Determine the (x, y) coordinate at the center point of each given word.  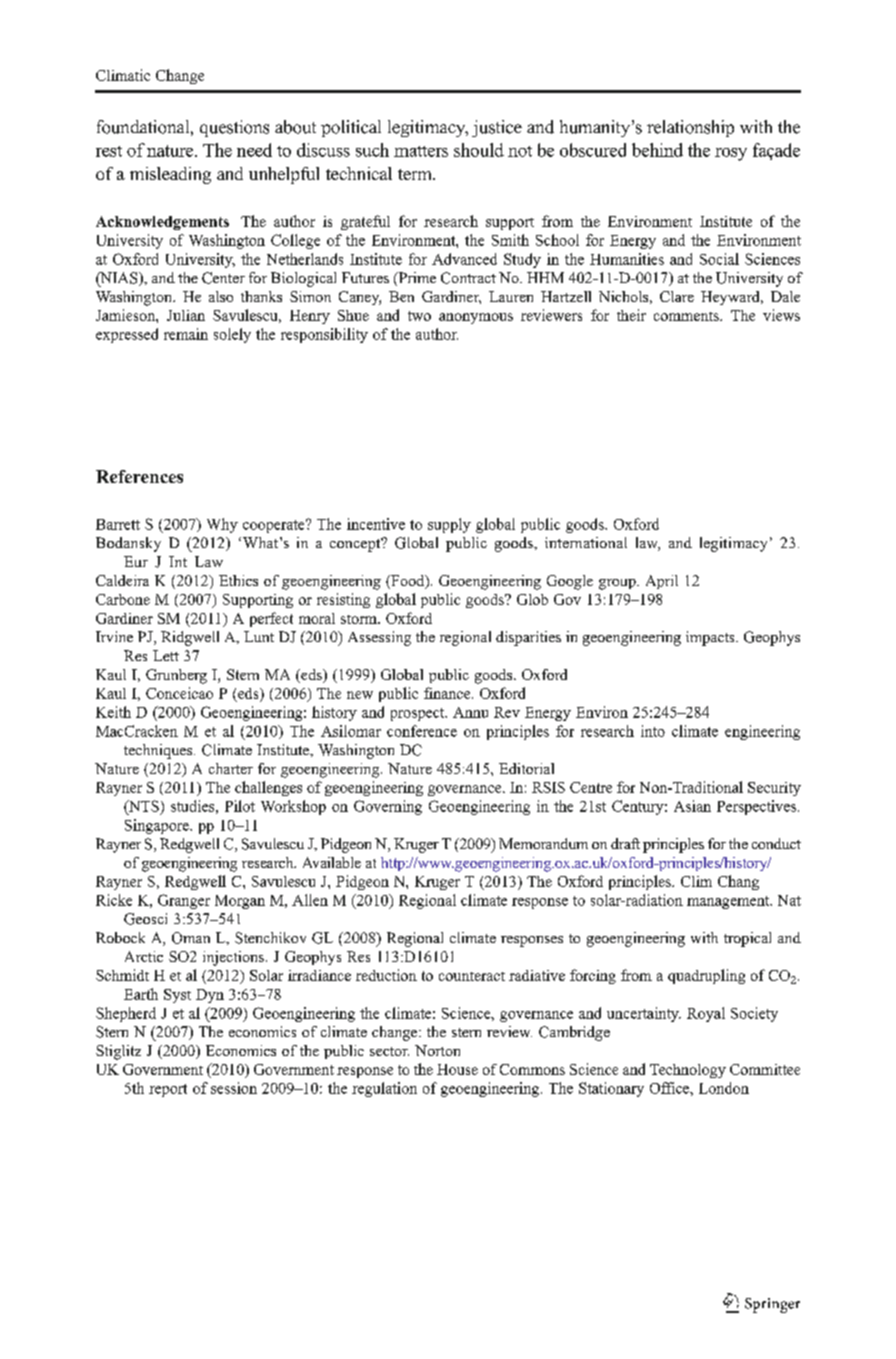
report (168, 1090)
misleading (170, 175)
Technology (688, 1071)
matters (421, 151)
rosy (731, 154)
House (457, 1069)
